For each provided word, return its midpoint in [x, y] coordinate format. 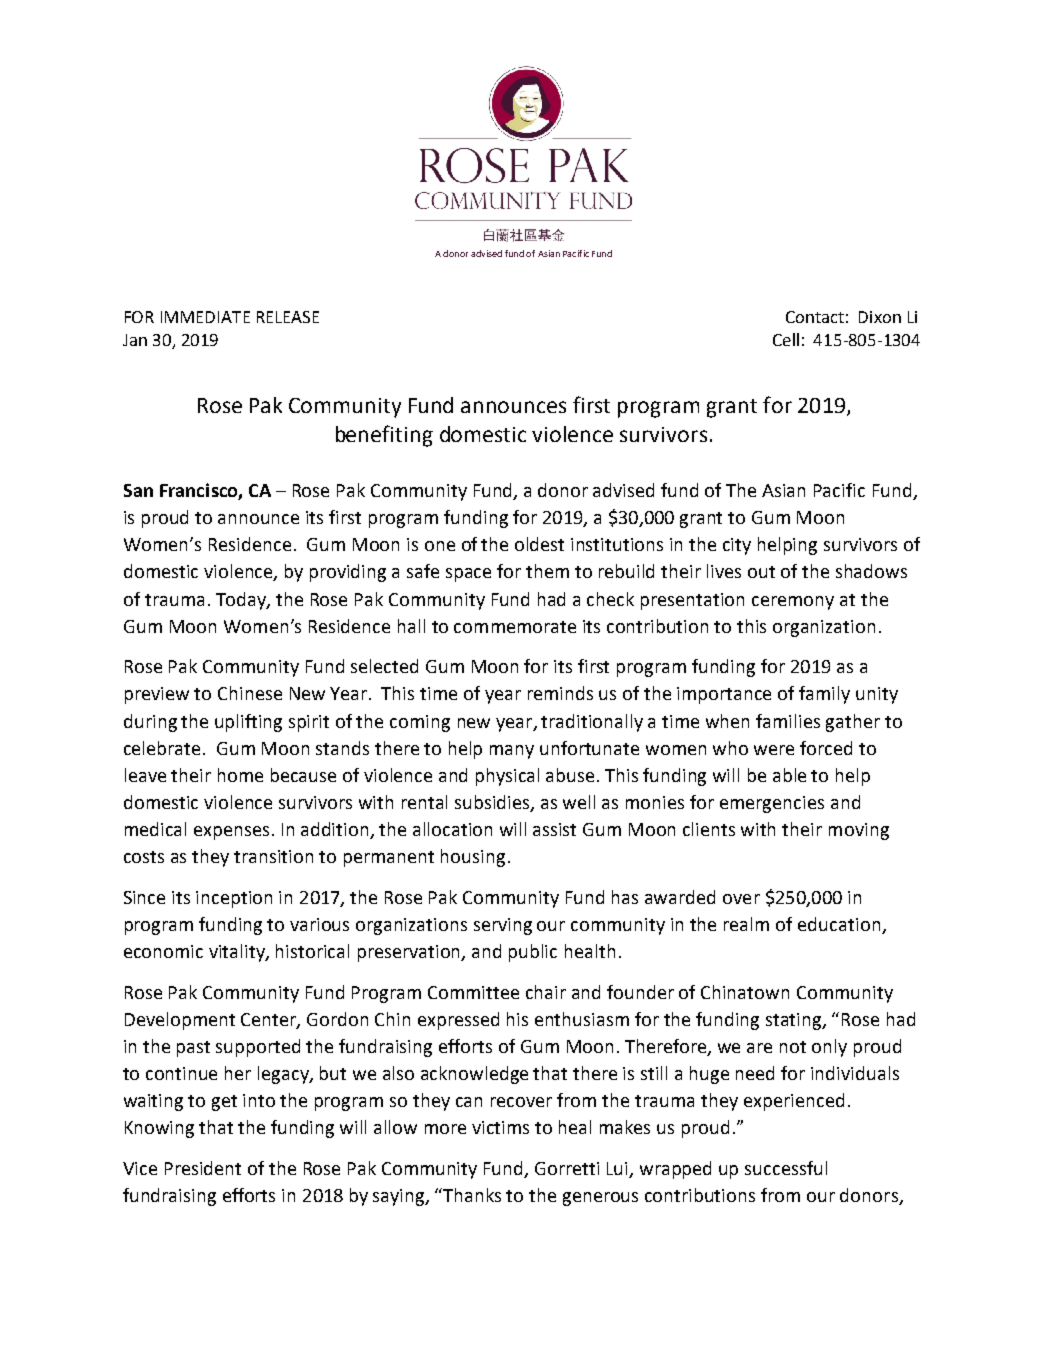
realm [746, 924]
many [512, 752]
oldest [539, 544]
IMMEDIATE [205, 317]
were [774, 750]
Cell [786, 339]
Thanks [472, 1195]
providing [348, 573]
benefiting [384, 436]
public [533, 953]
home [240, 775]
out [761, 572]
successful [786, 1168]
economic [163, 951]
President [203, 1168]
